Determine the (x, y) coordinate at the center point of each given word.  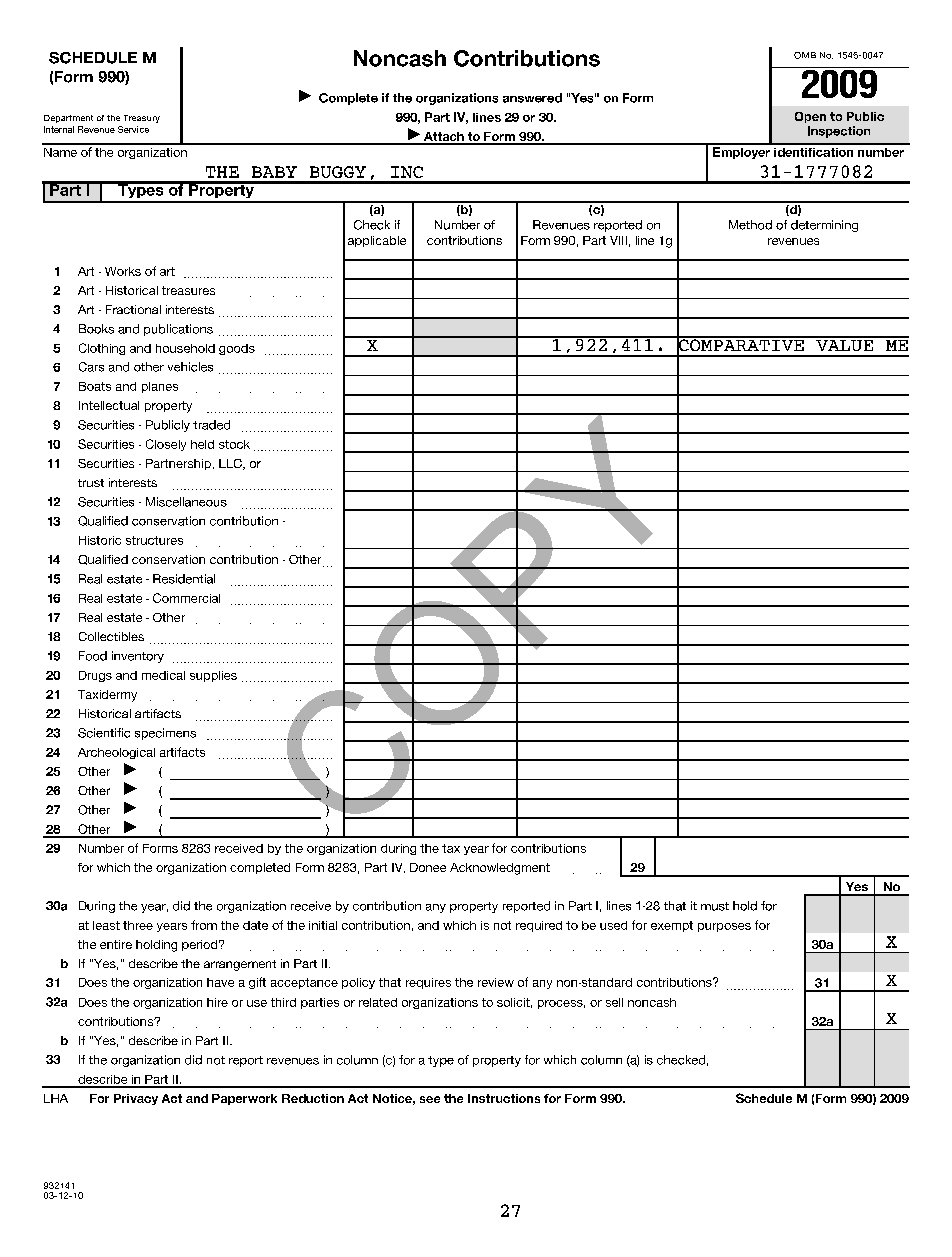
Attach (444, 138)
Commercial (186, 598)
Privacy (136, 1099)
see (430, 1099)
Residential (184, 579)
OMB (805, 55)
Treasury (142, 119)
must (715, 906)
